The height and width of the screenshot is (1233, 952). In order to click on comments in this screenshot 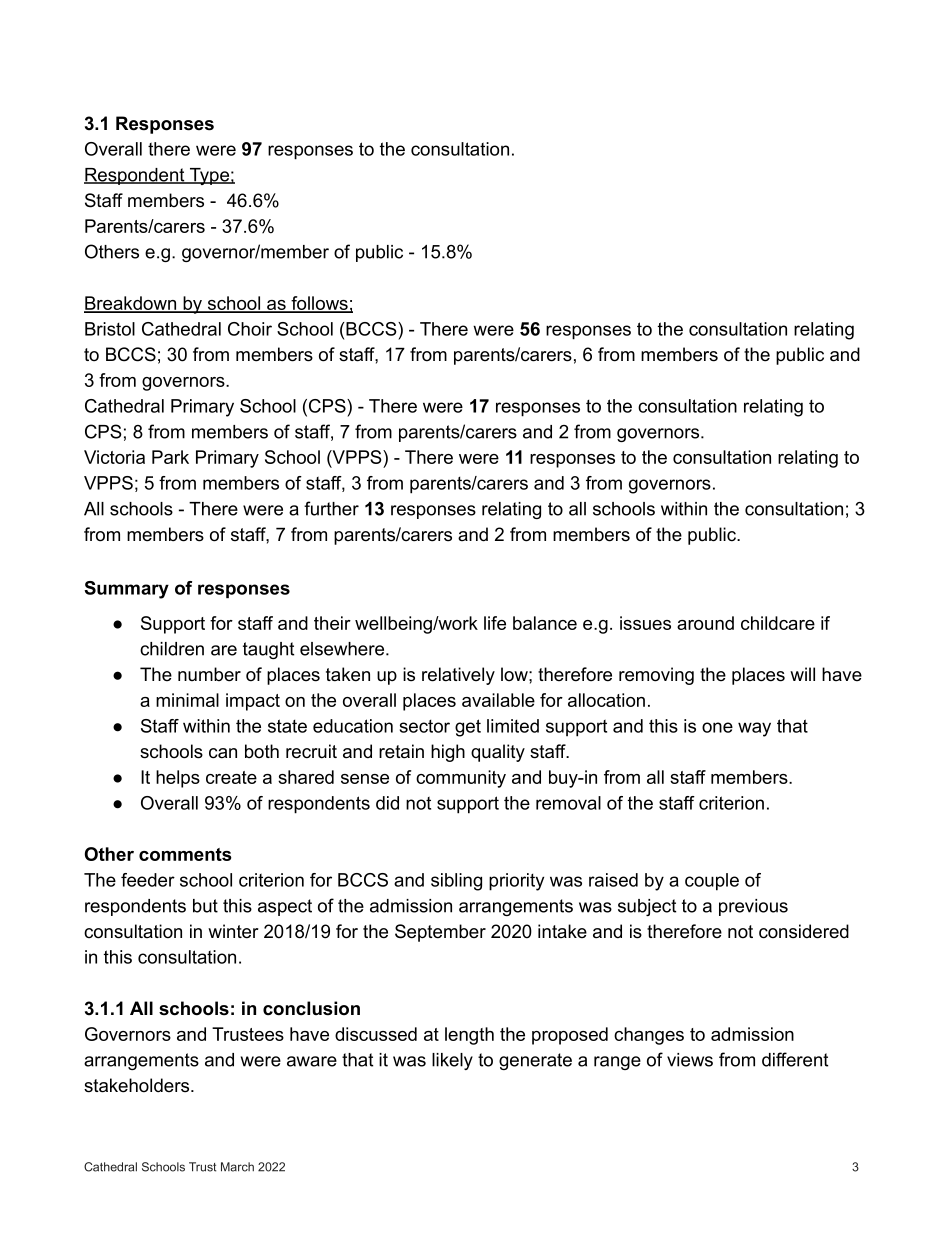, I will do `click(185, 854)`.
